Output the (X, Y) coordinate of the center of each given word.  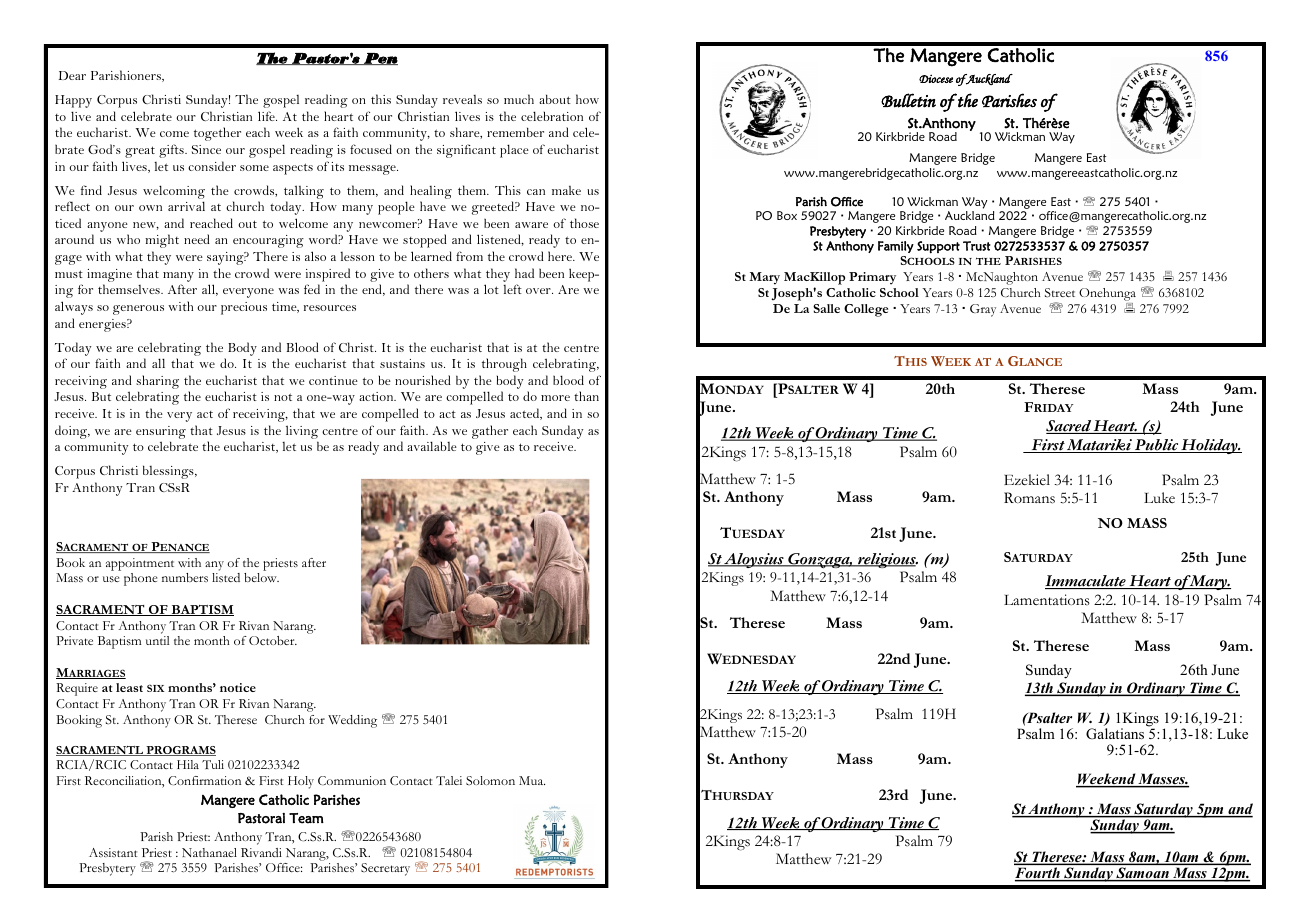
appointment (140, 564)
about (555, 99)
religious (887, 560)
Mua (532, 780)
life (267, 116)
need (197, 239)
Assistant (113, 852)
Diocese (936, 78)
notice (238, 687)
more (555, 398)
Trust (977, 246)
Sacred (1069, 427)
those (584, 223)
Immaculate (1086, 582)
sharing (157, 382)
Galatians (1115, 734)
